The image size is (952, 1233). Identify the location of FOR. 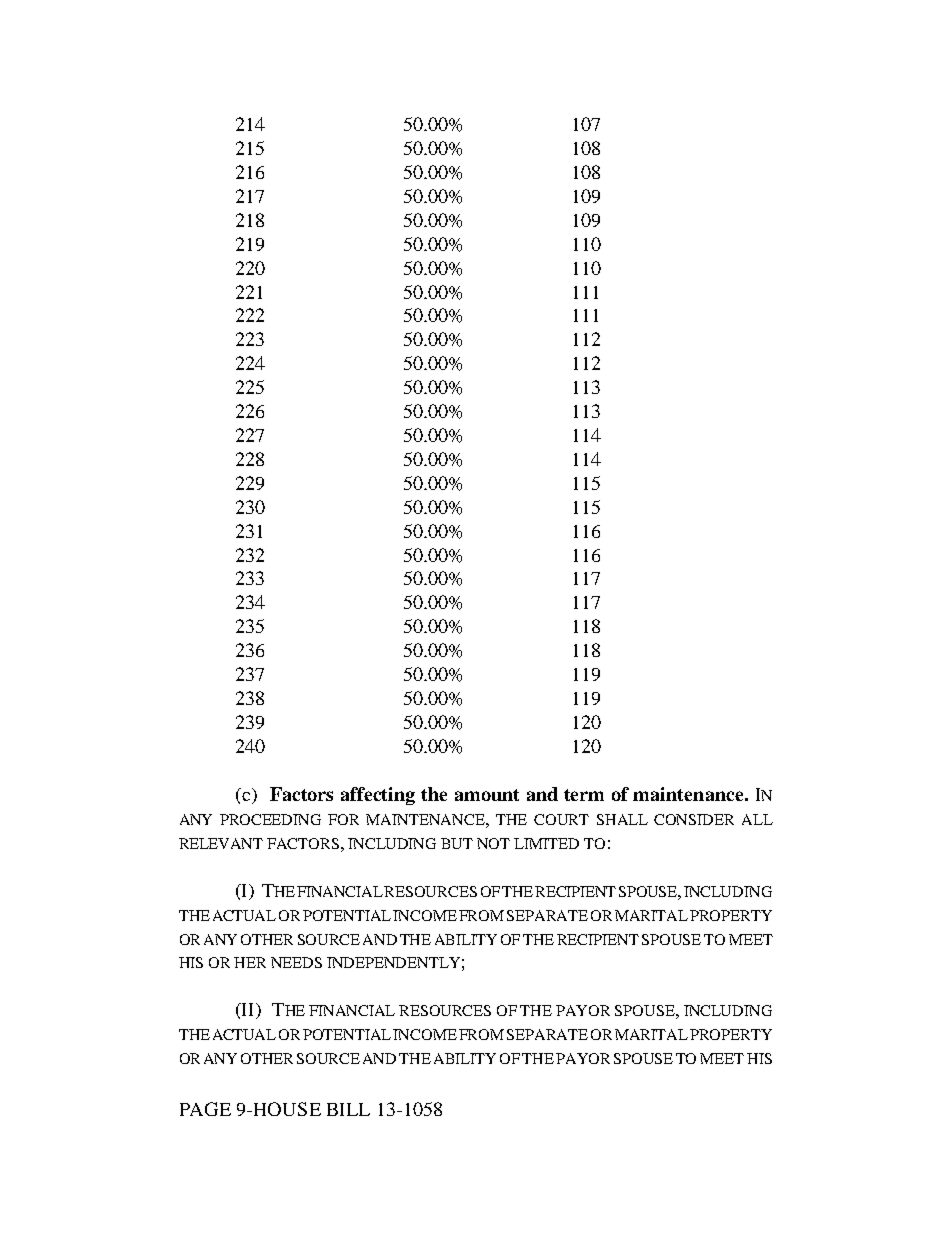
(343, 819).
